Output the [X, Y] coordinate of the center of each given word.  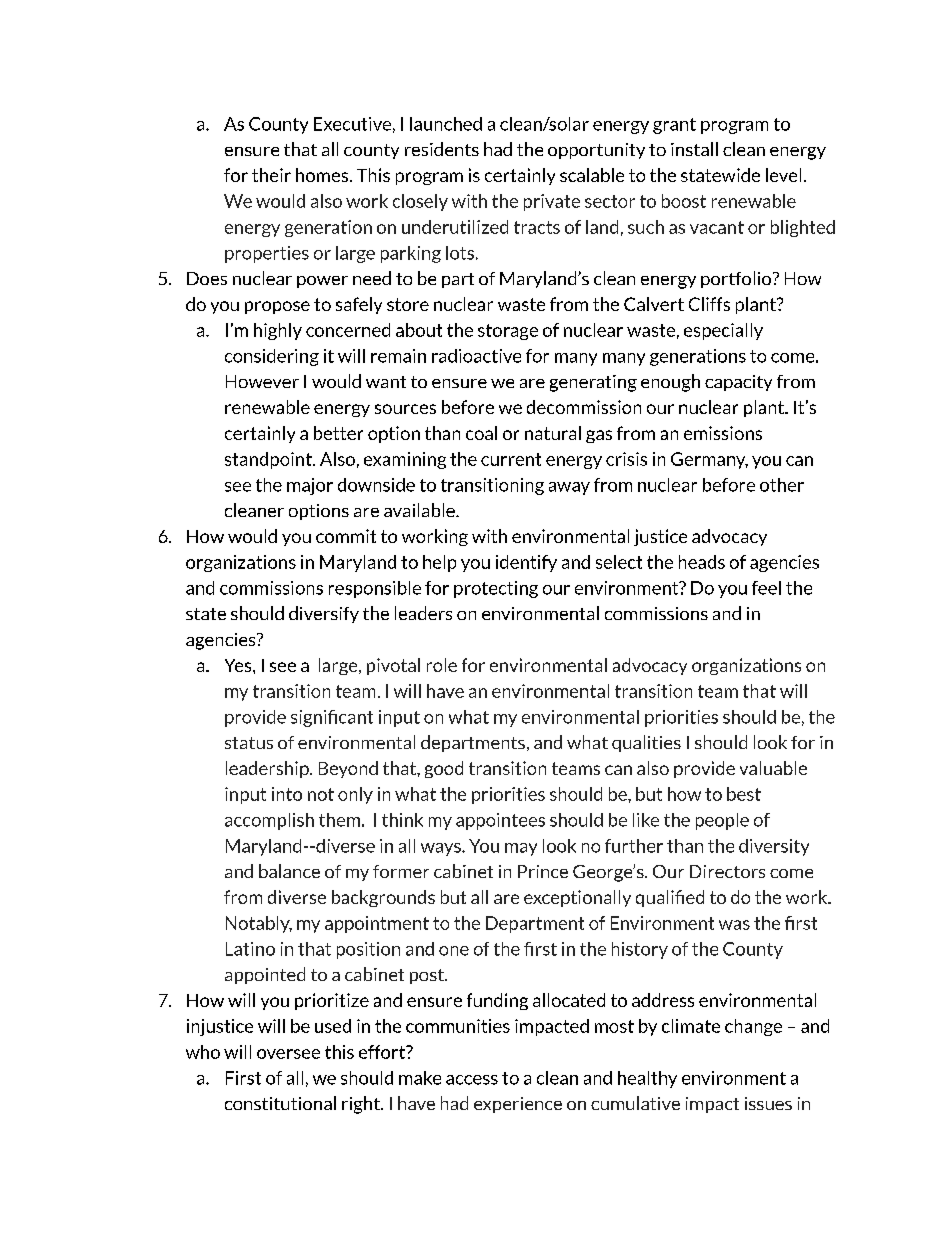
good [444, 769]
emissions [723, 433]
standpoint [269, 460]
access [472, 1080]
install [694, 149]
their [271, 175]
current [511, 459]
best [744, 794]
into [287, 794]
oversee [288, 1054]
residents [442, 149]
